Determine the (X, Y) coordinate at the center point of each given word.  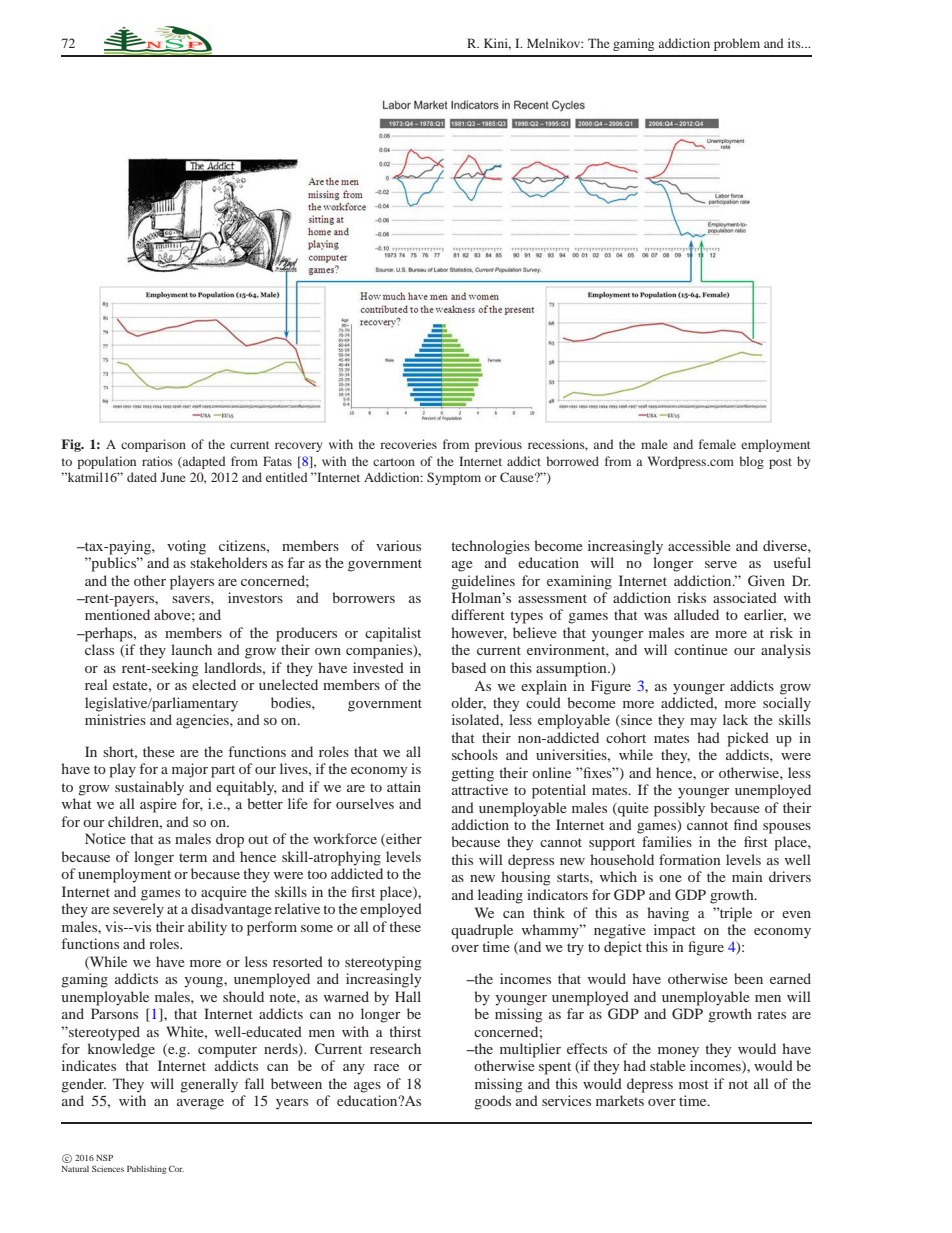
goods (492, 1102)
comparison (153, 445)
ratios (157, 461)
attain (404, 786)
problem (737, 44)
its (795, 43)
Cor (176, 1168)
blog (751, 462)
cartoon (394, 462)
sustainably (149, 788)
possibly (679, 809)
